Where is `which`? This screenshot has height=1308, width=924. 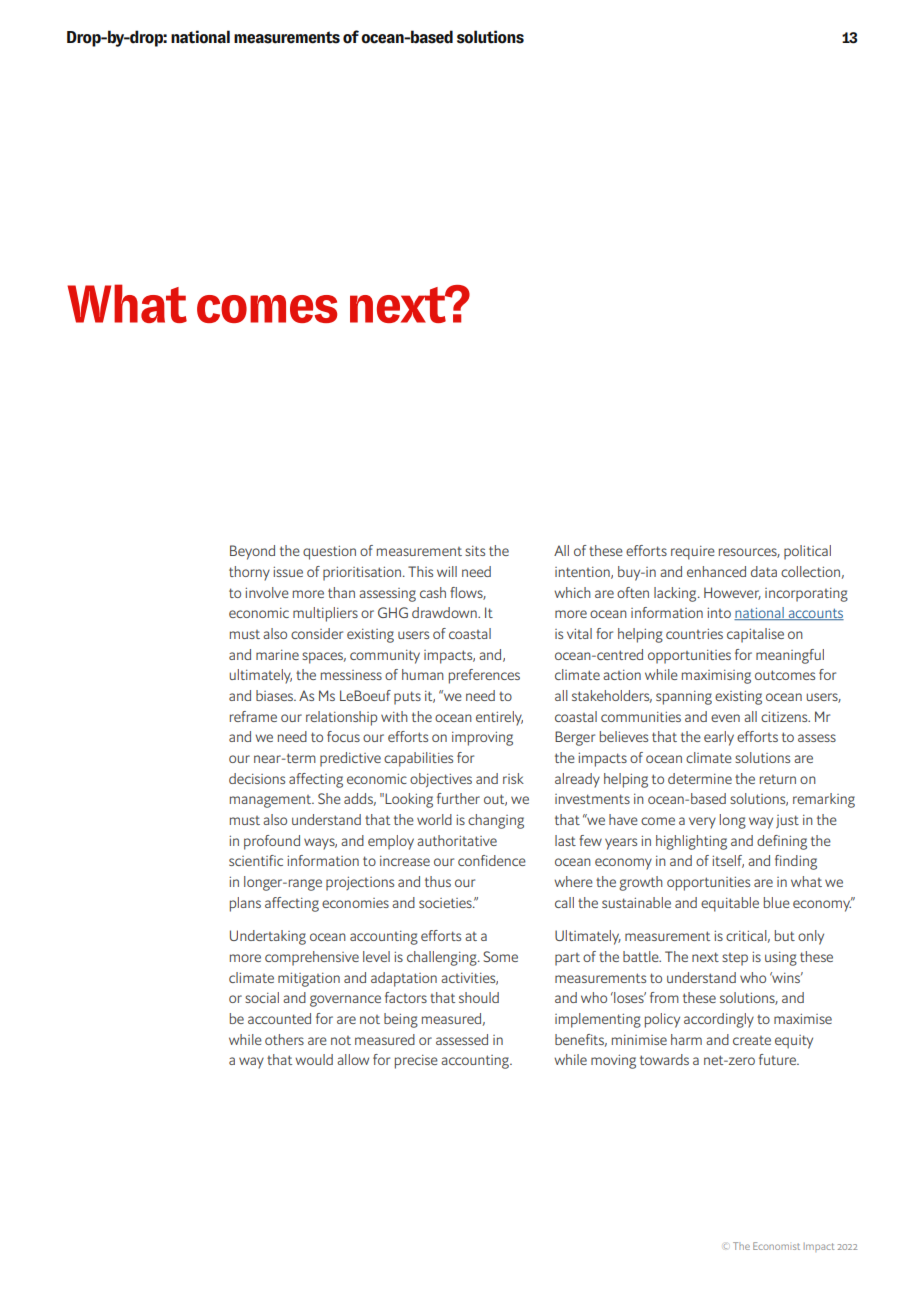 which is located at coordinates (572, 592).
